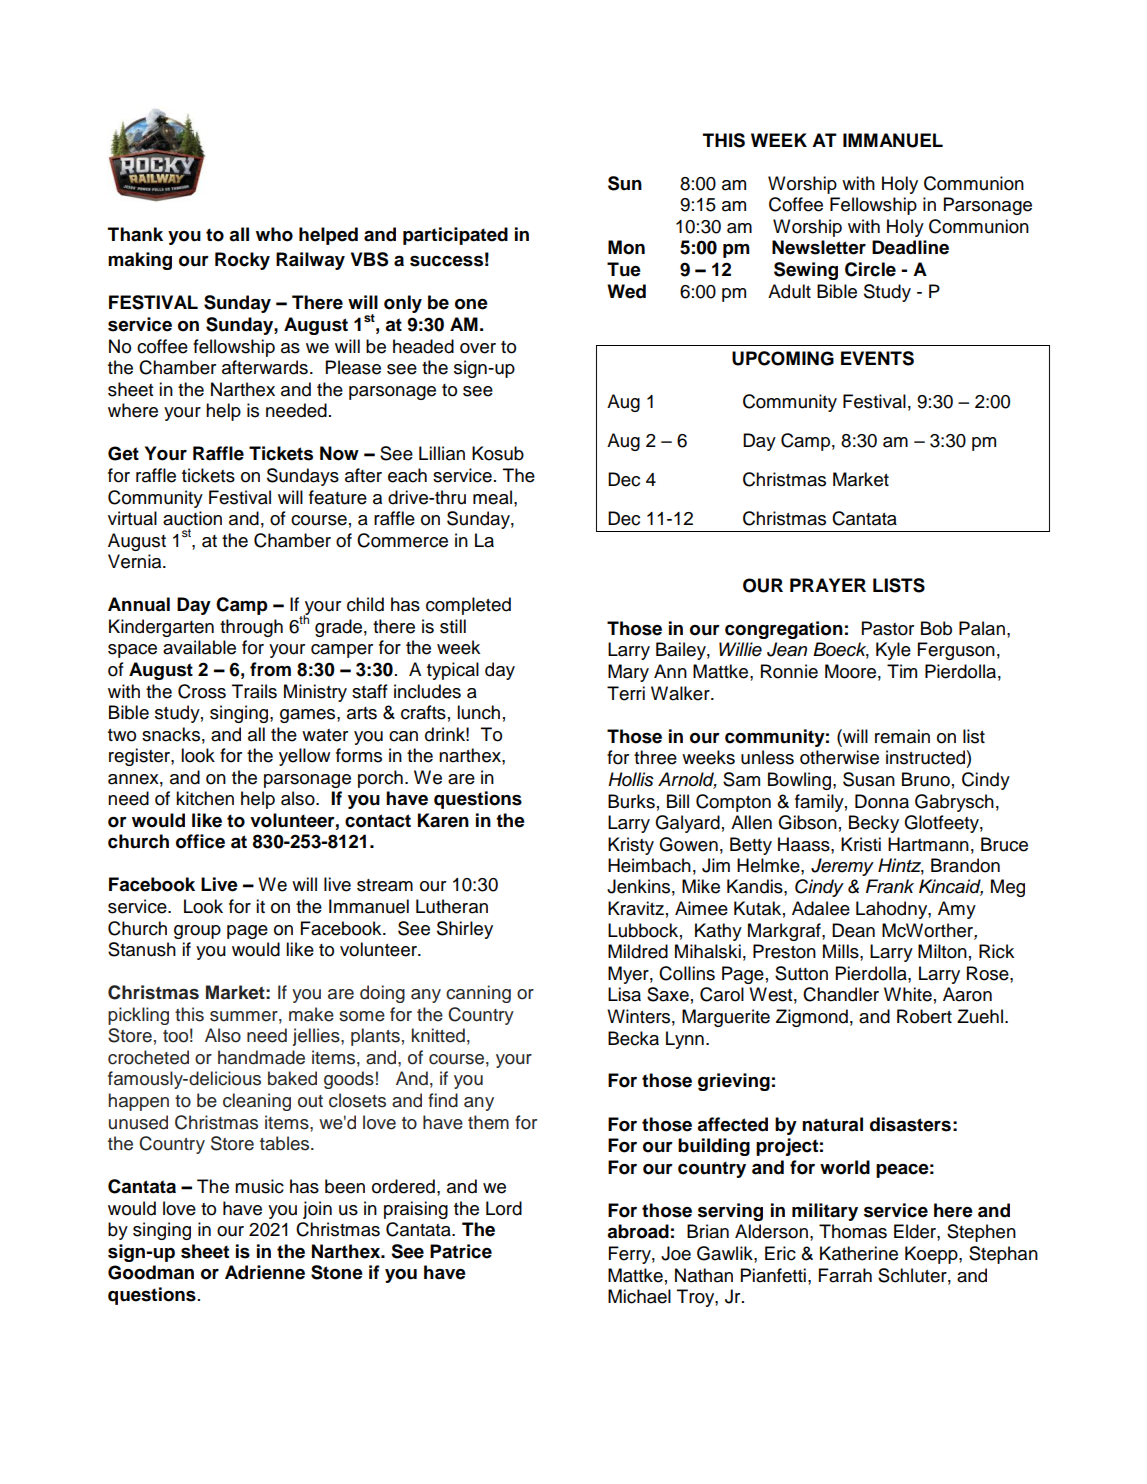 Image resolution: width=1147 pixels, height=1484 pixels. I want to click on Circle, so click(870, 269).
